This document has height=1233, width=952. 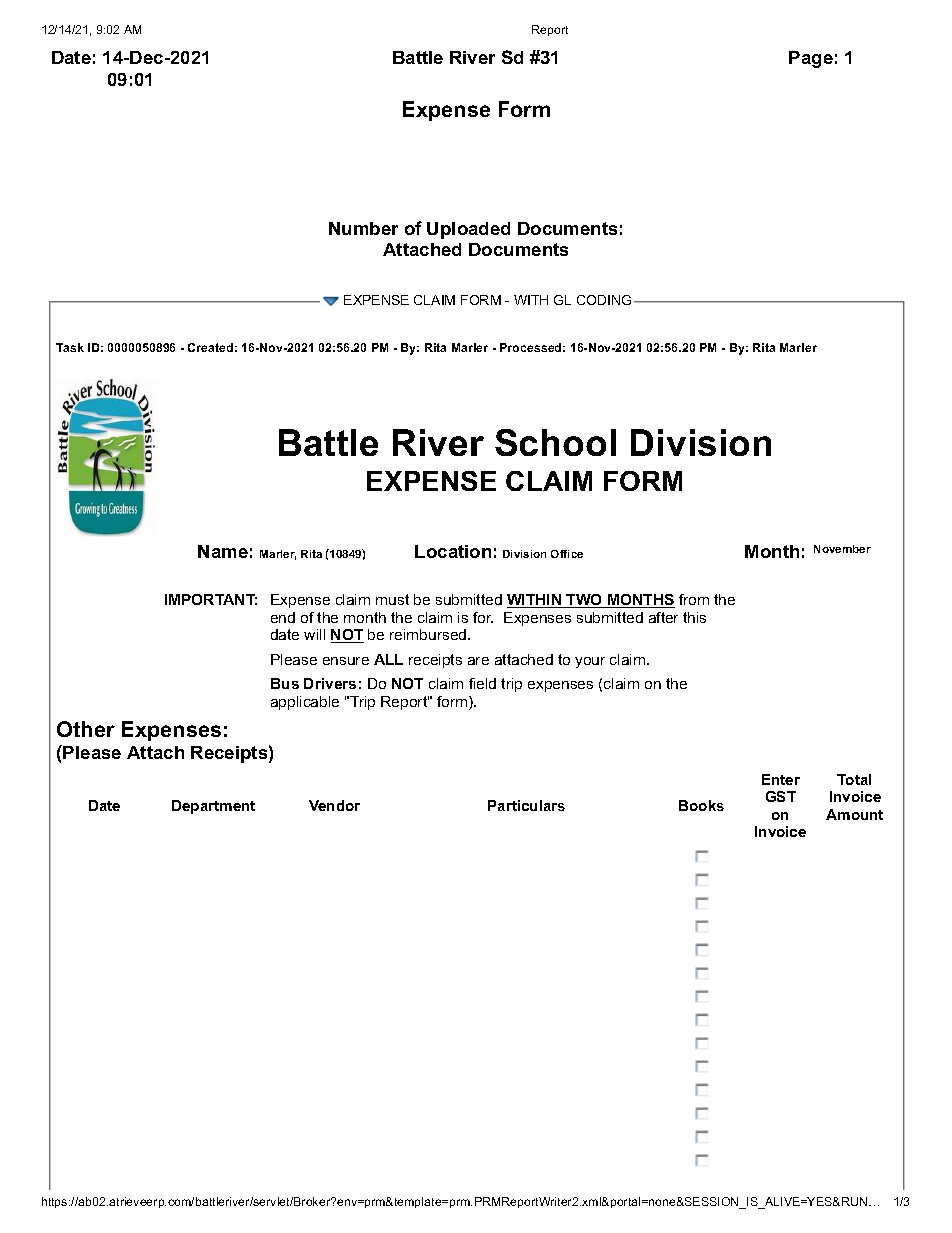 What do you see at coordinates (468, 230) in the document?
I see `Uploaded` at bounding box center [468, 230].
